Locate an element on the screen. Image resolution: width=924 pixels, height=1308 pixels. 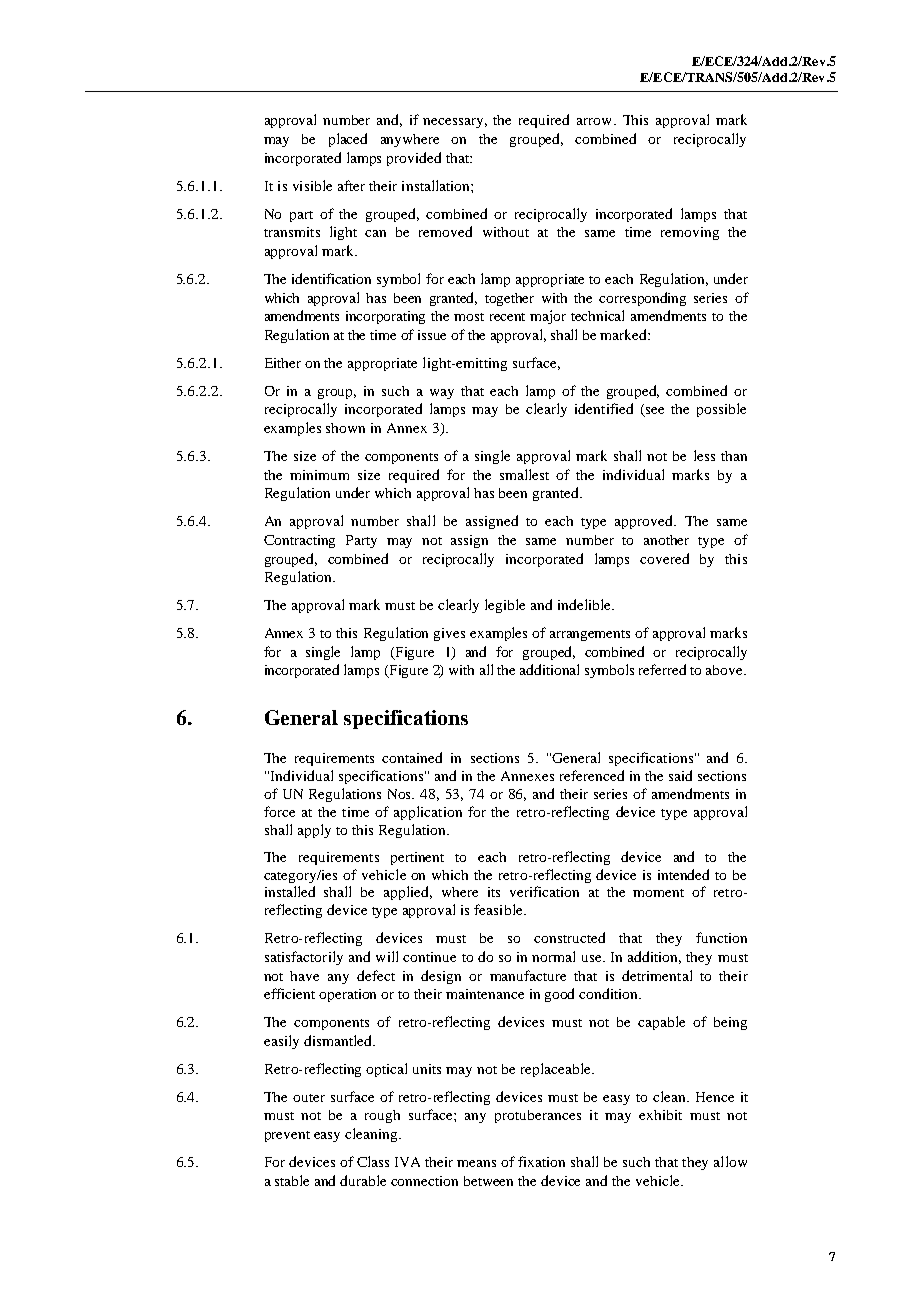
necessary is located at coordinates (455, 123).
